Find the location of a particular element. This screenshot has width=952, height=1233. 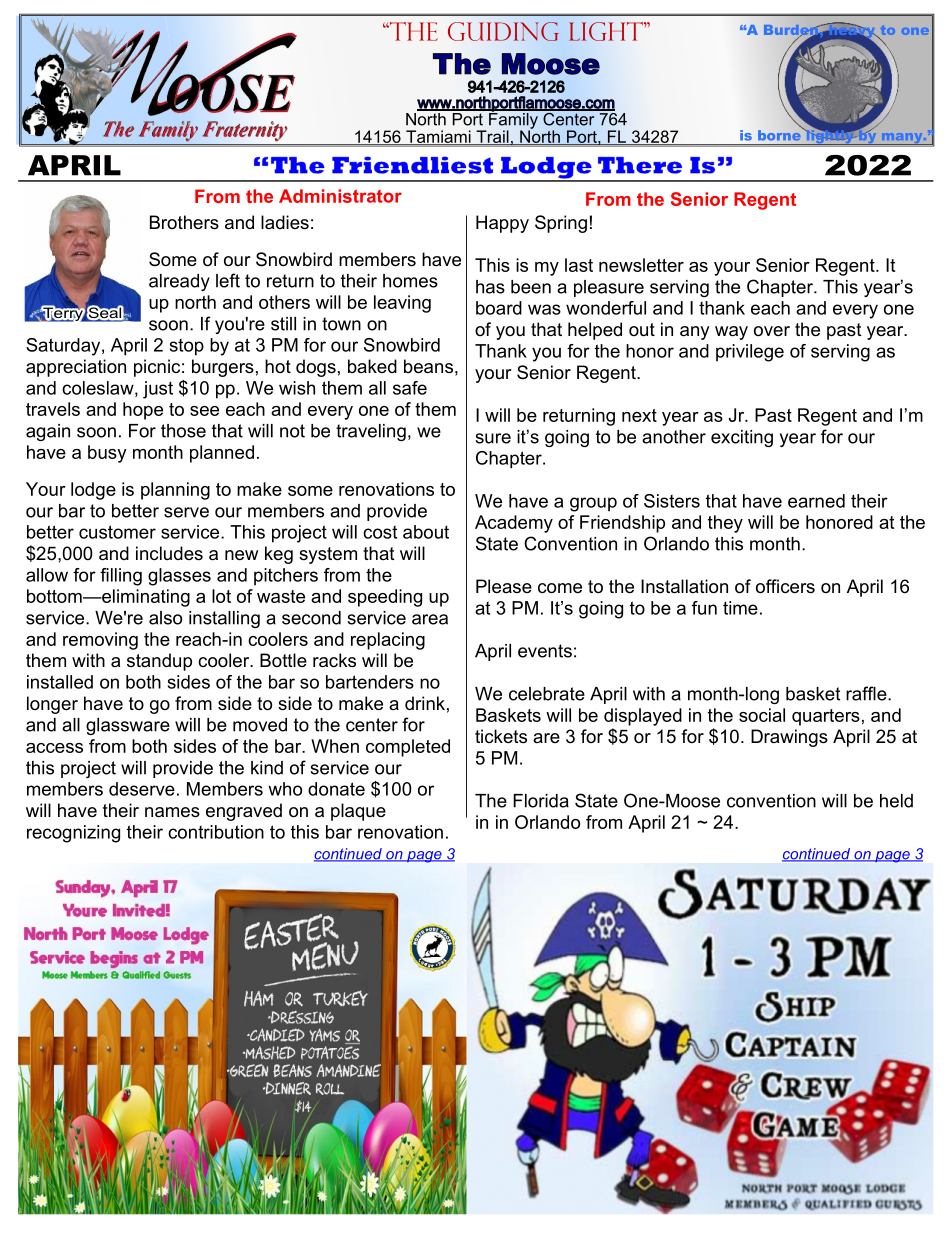

Trail is located at coordinates (492, 137).
